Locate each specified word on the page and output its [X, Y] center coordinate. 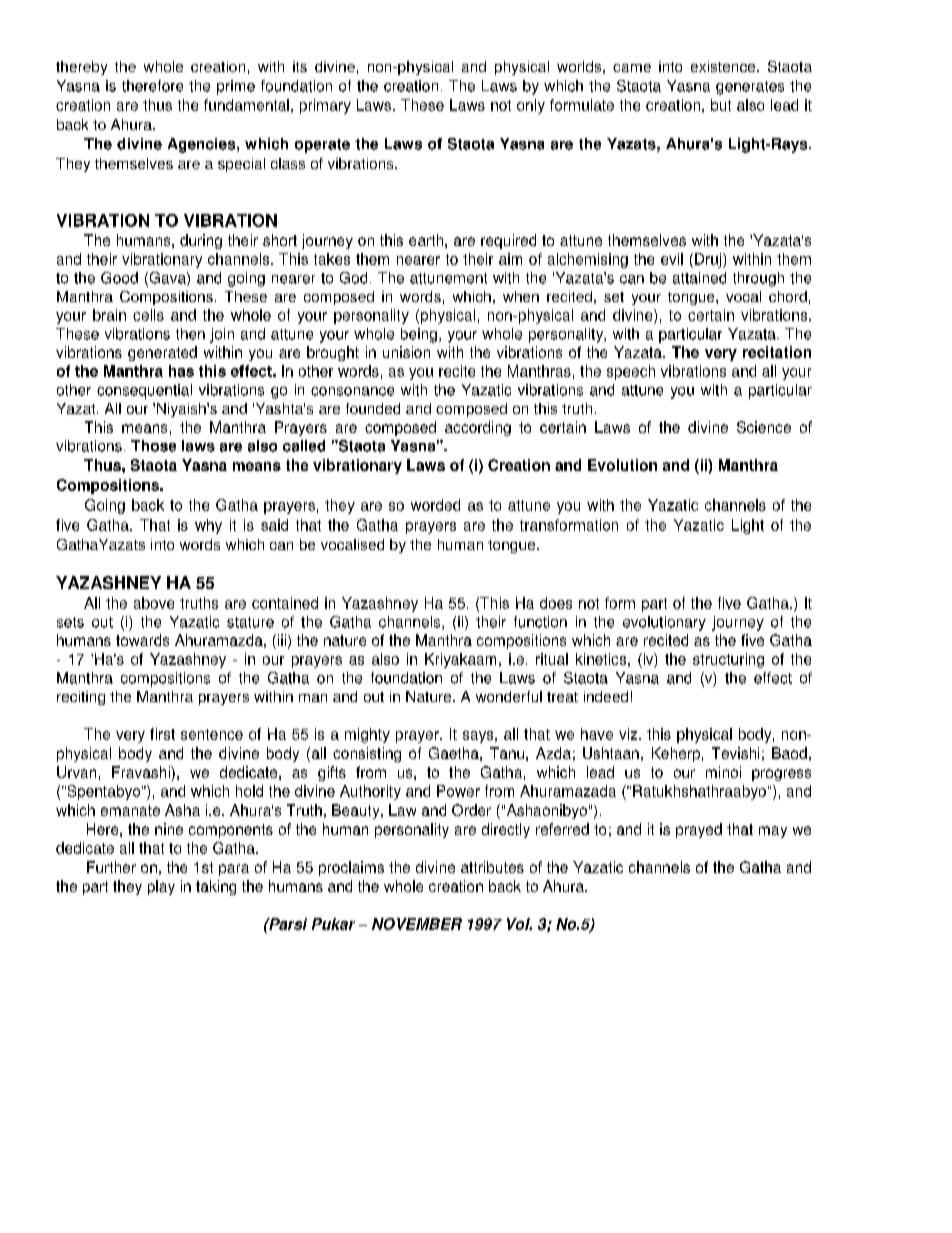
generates [750, 88]
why [208, 526]
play [161, 887]
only [531, 106]
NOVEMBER [417, 924]
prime [236, 87]
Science [764, 427]
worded [435, 505]
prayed [699, 830]
